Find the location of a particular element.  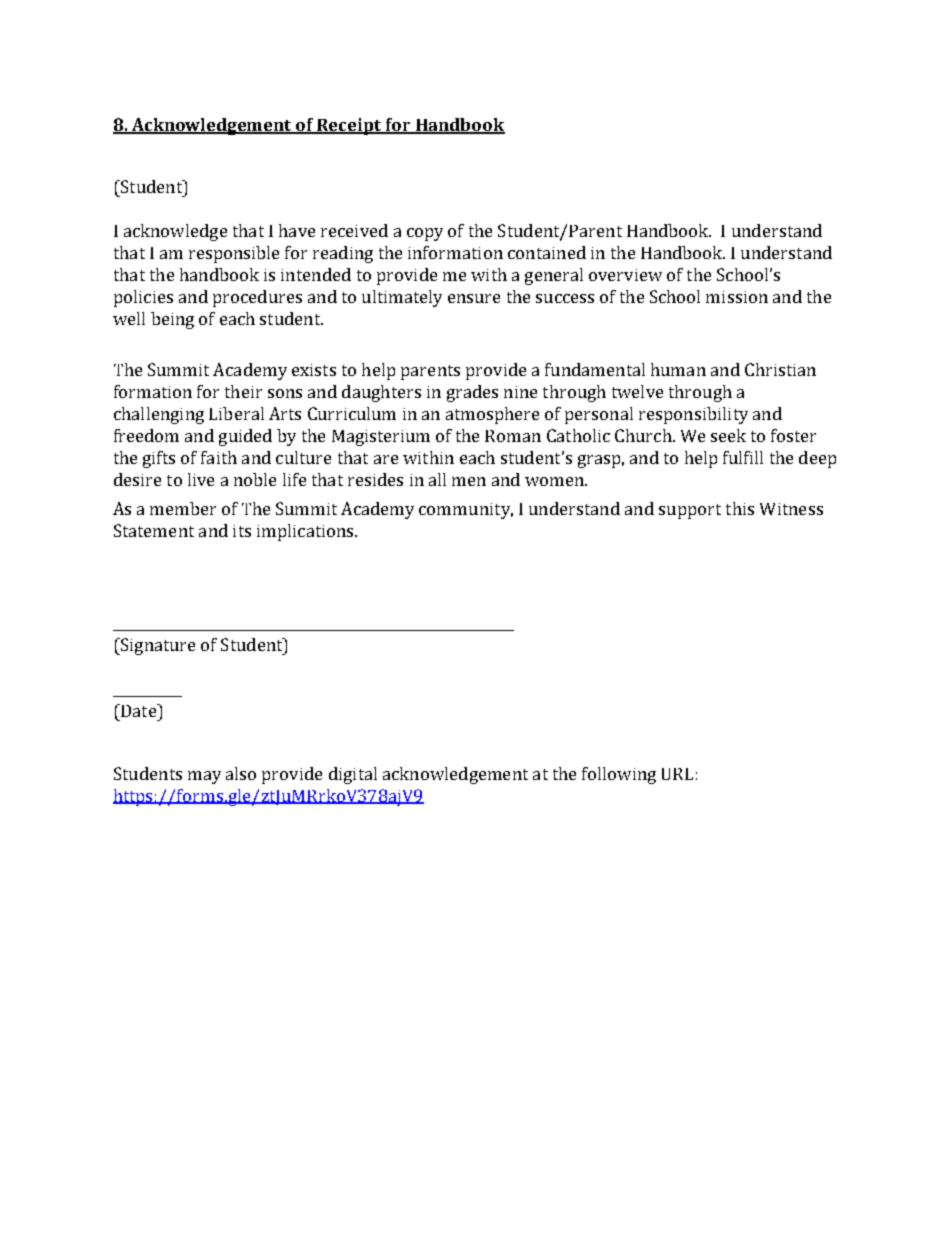

copy is located at coordinates (425, 234).
